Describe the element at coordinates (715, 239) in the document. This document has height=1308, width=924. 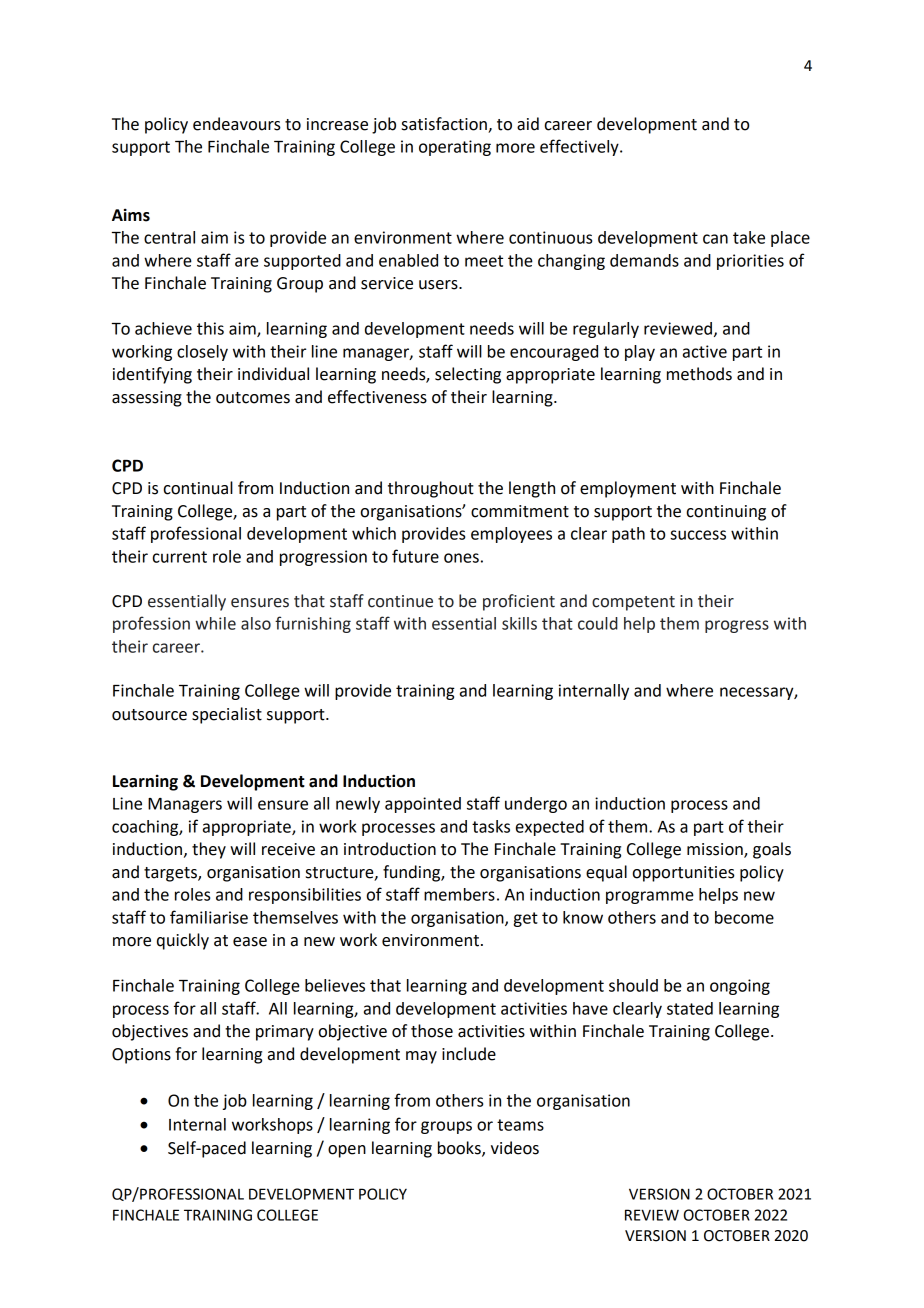
I see `can` at that location.
